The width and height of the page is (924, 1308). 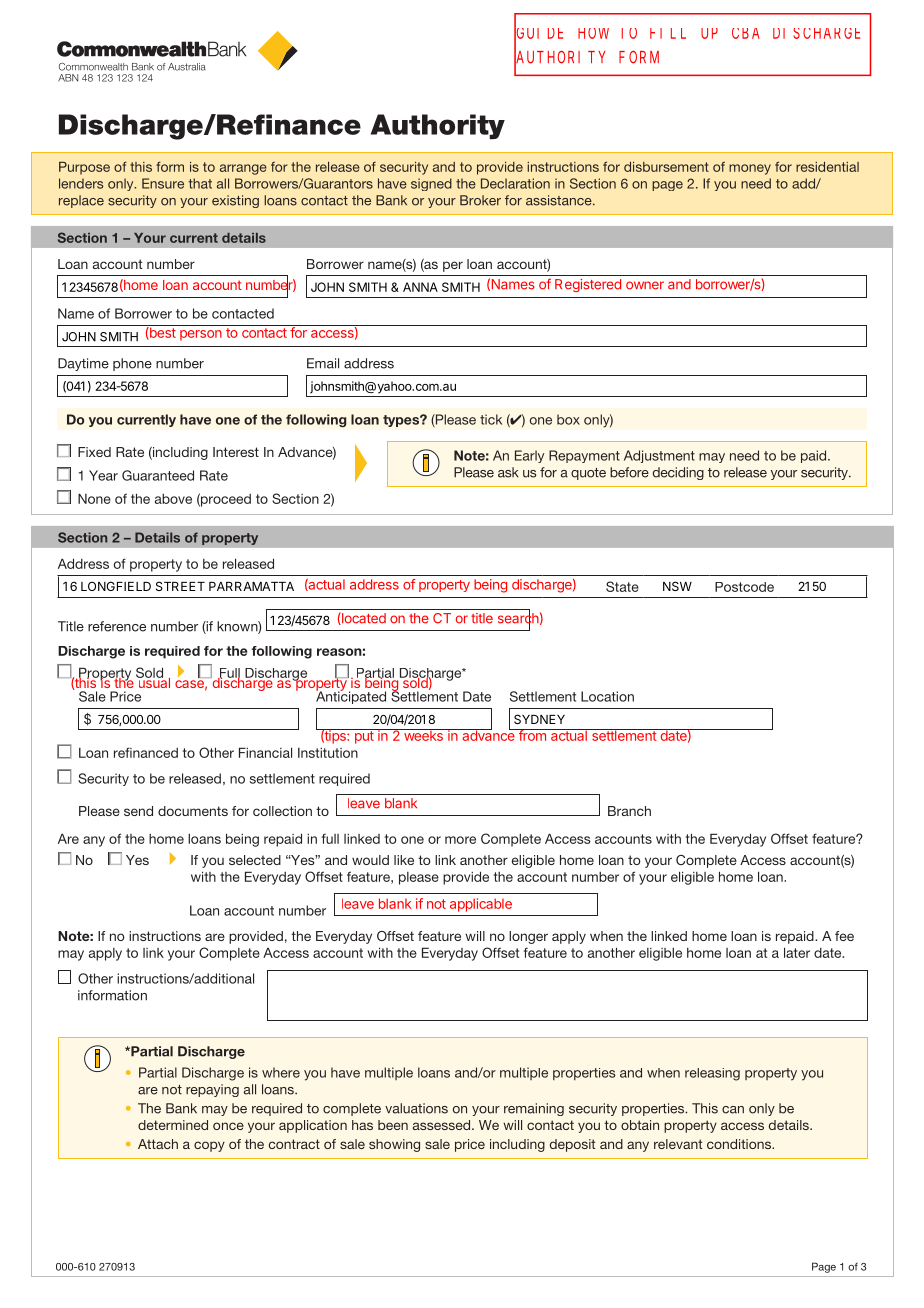 I want to click on SYDNEY, so click(x=539, y=719).
